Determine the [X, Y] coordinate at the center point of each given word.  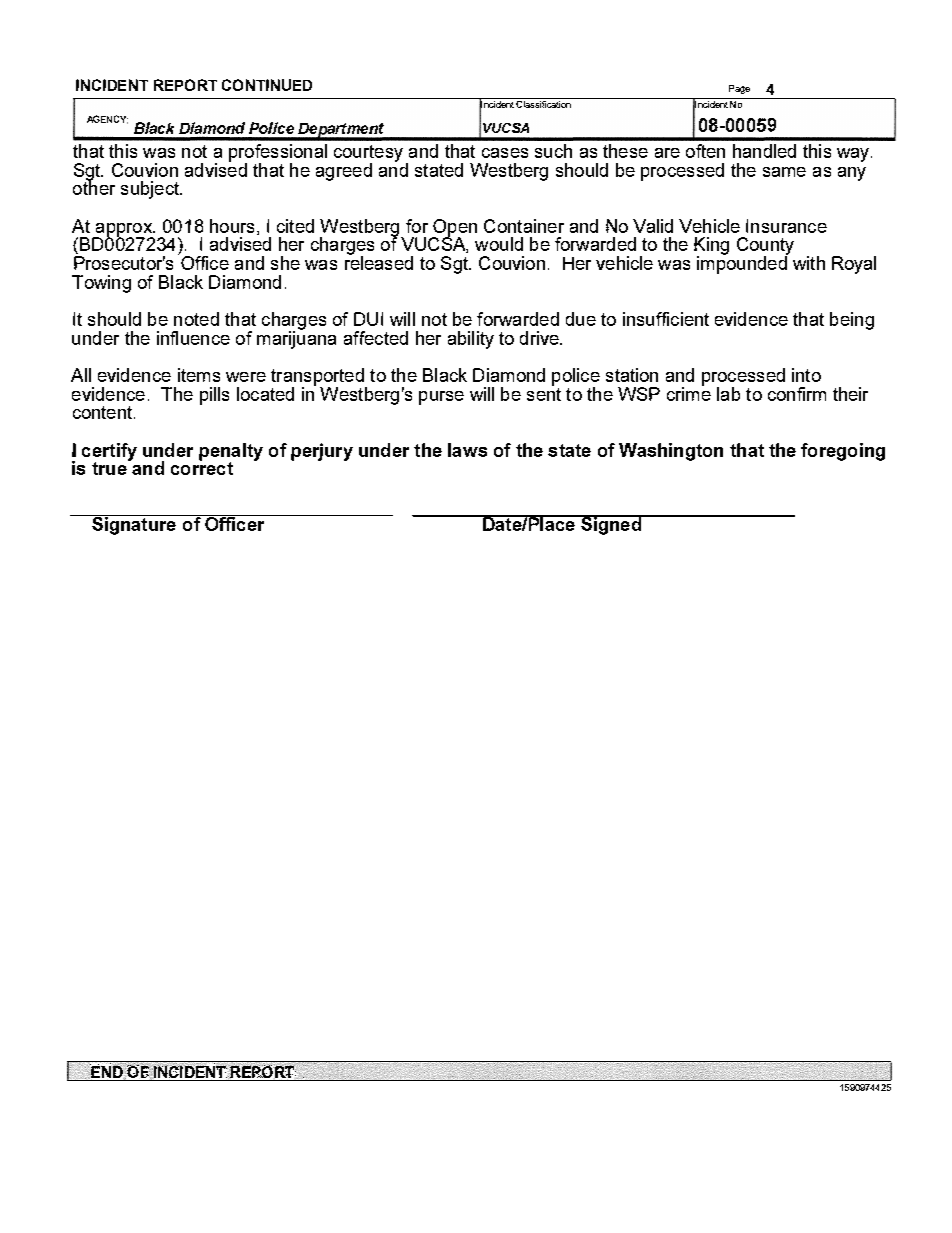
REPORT [185, 85]
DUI [368, 319]
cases [505, 153]
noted [196, 319]
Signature [134, 525]
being [852, 321]
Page [739, 89]
